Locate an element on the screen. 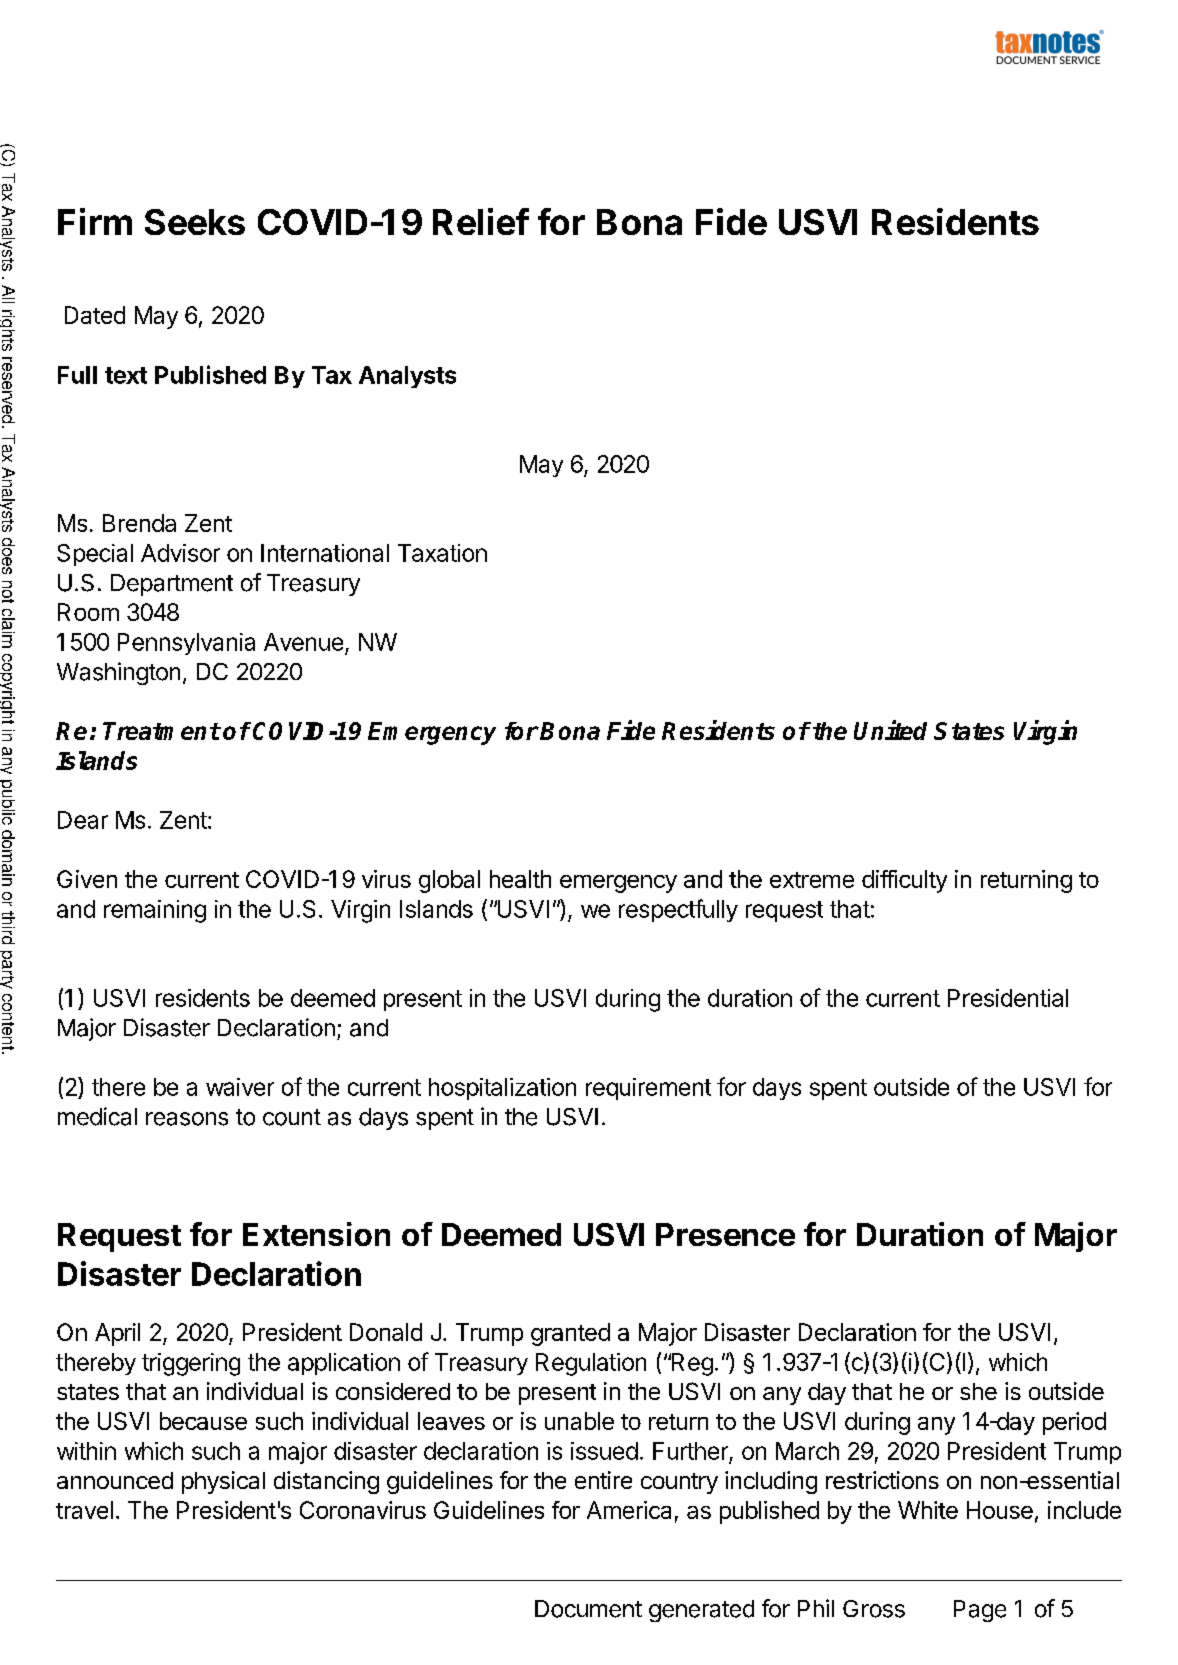 The image size is (1178, 1665). physical is located at coordinates (223, 1482).
